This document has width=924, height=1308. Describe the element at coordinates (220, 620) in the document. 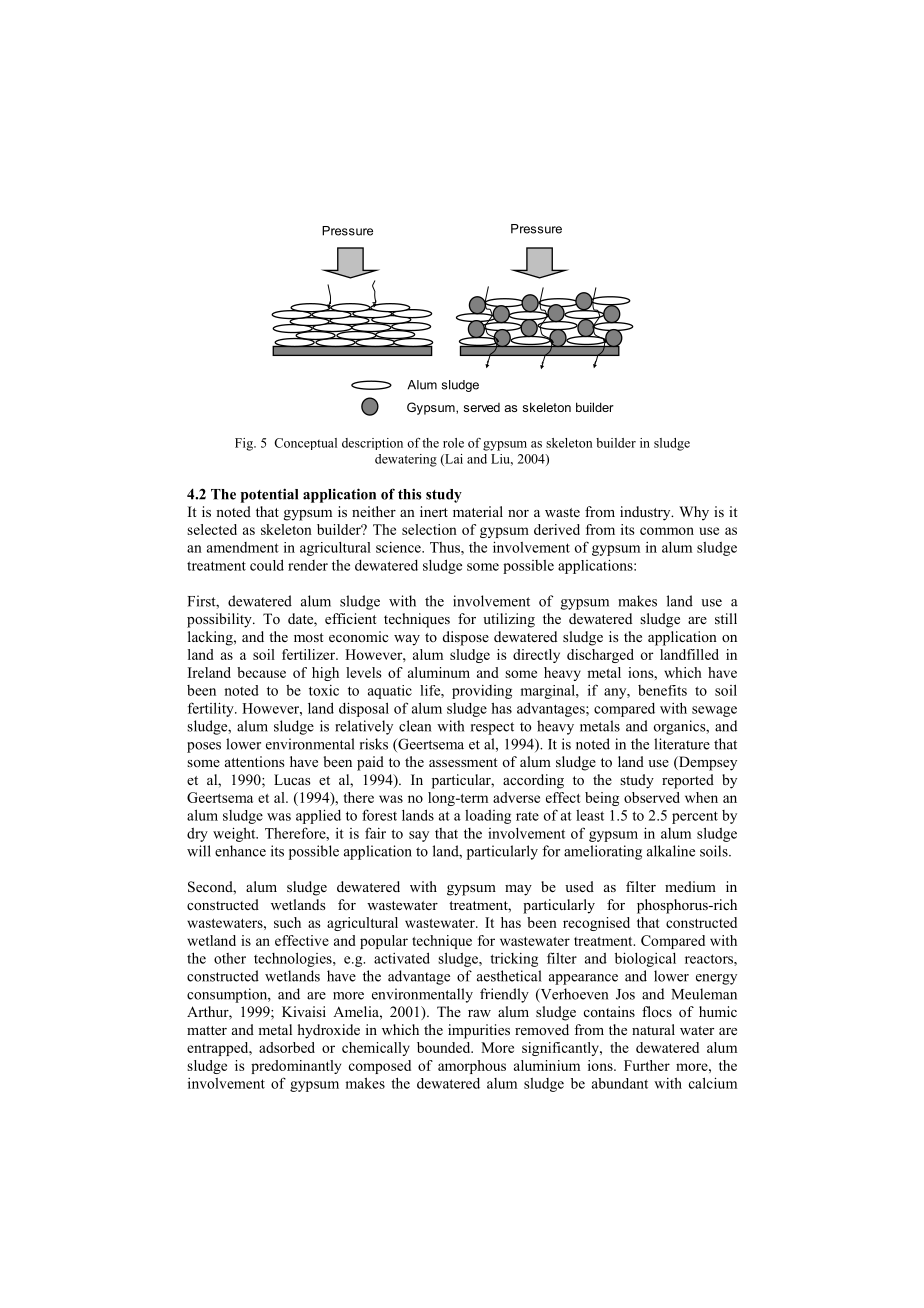

I see `possibility` at that location.
